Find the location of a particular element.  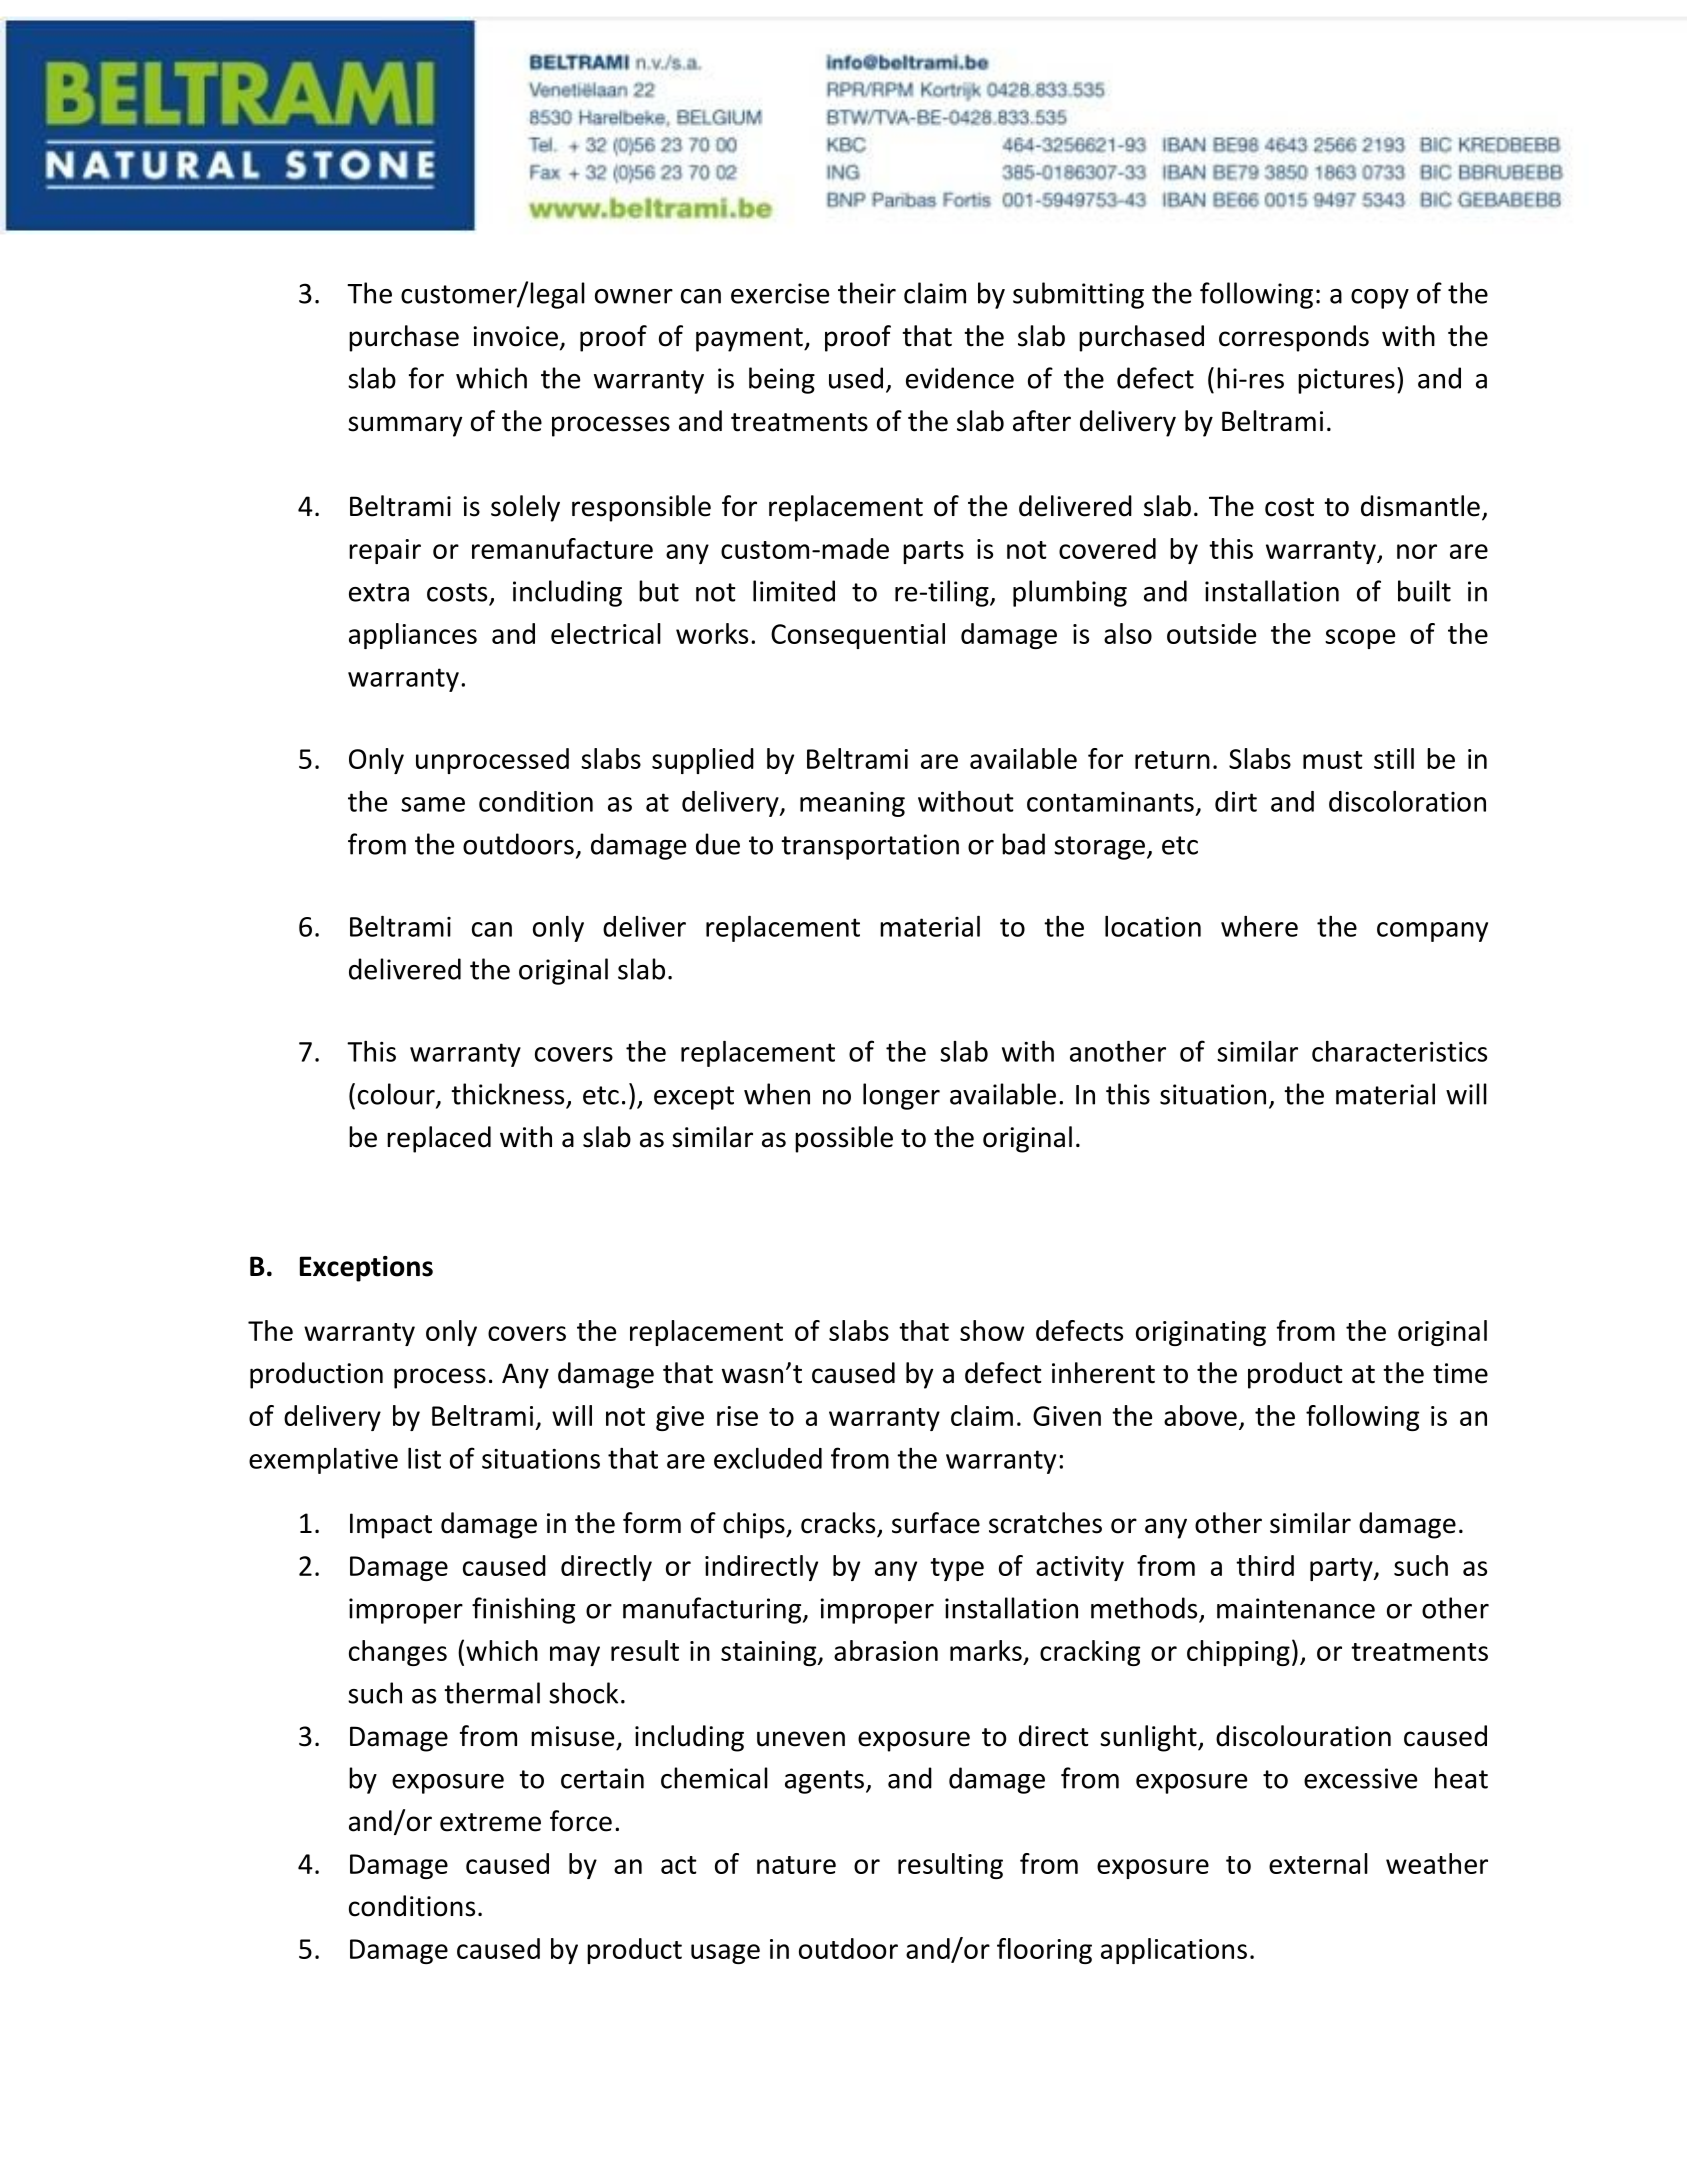

evidence is located at coordinates (960, 378).
